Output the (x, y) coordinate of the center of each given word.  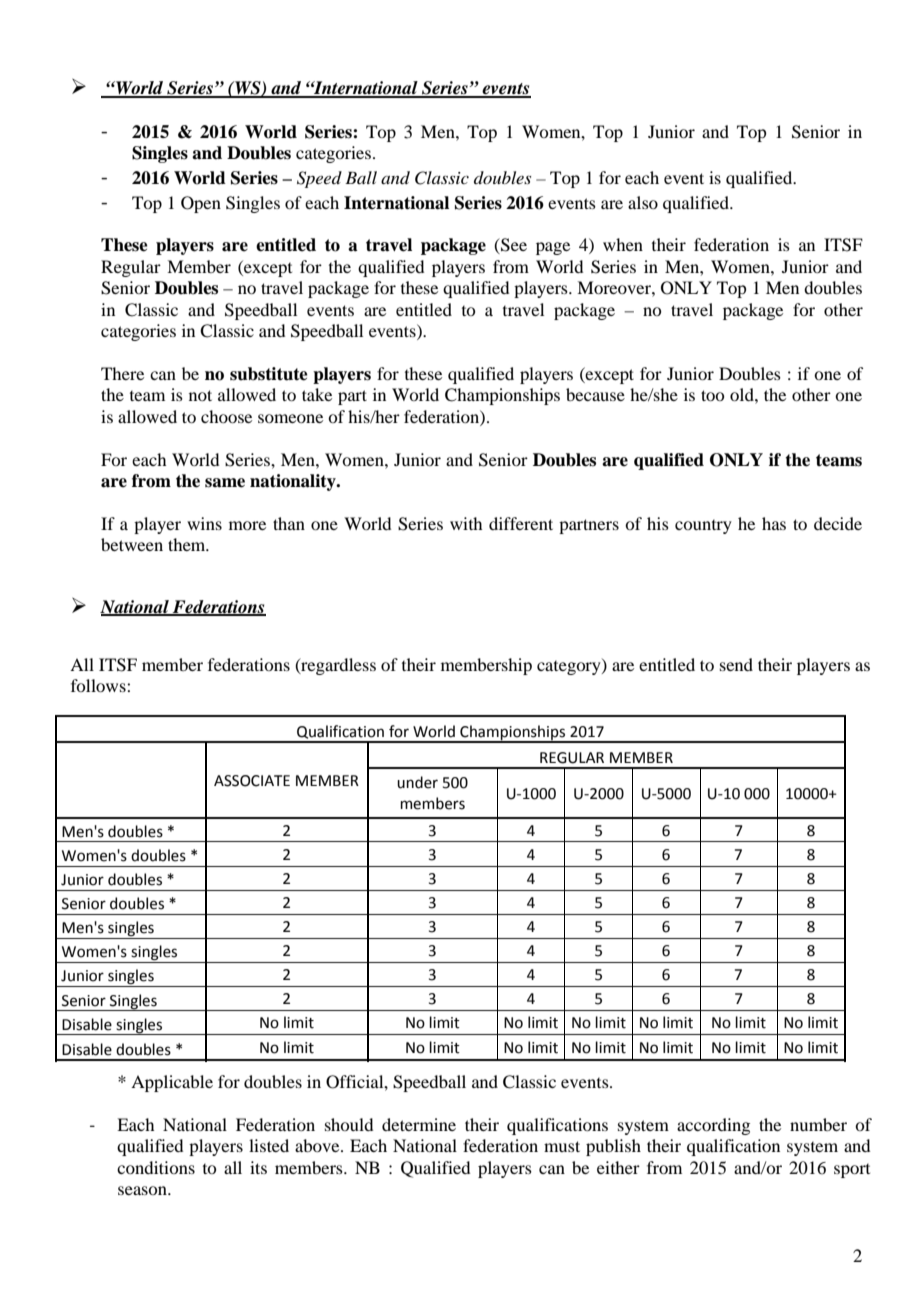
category (570, 667)
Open (201, 204)
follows (99, 685)
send (736, 664)
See (513, 246)
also (643, 202)
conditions (156, 1167)
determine (419, 1124)
